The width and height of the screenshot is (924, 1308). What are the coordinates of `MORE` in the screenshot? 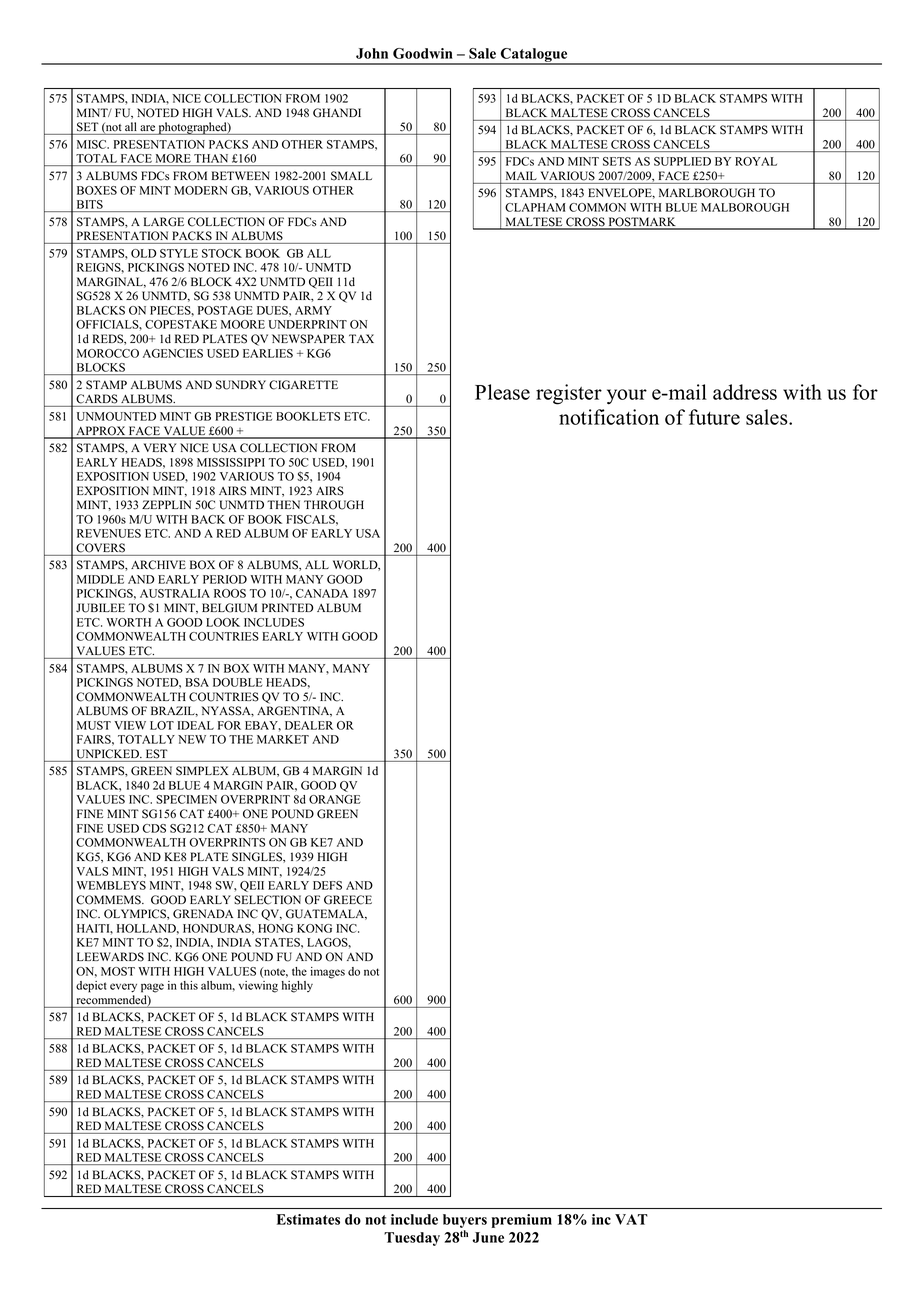 It's located at (173, 158).
